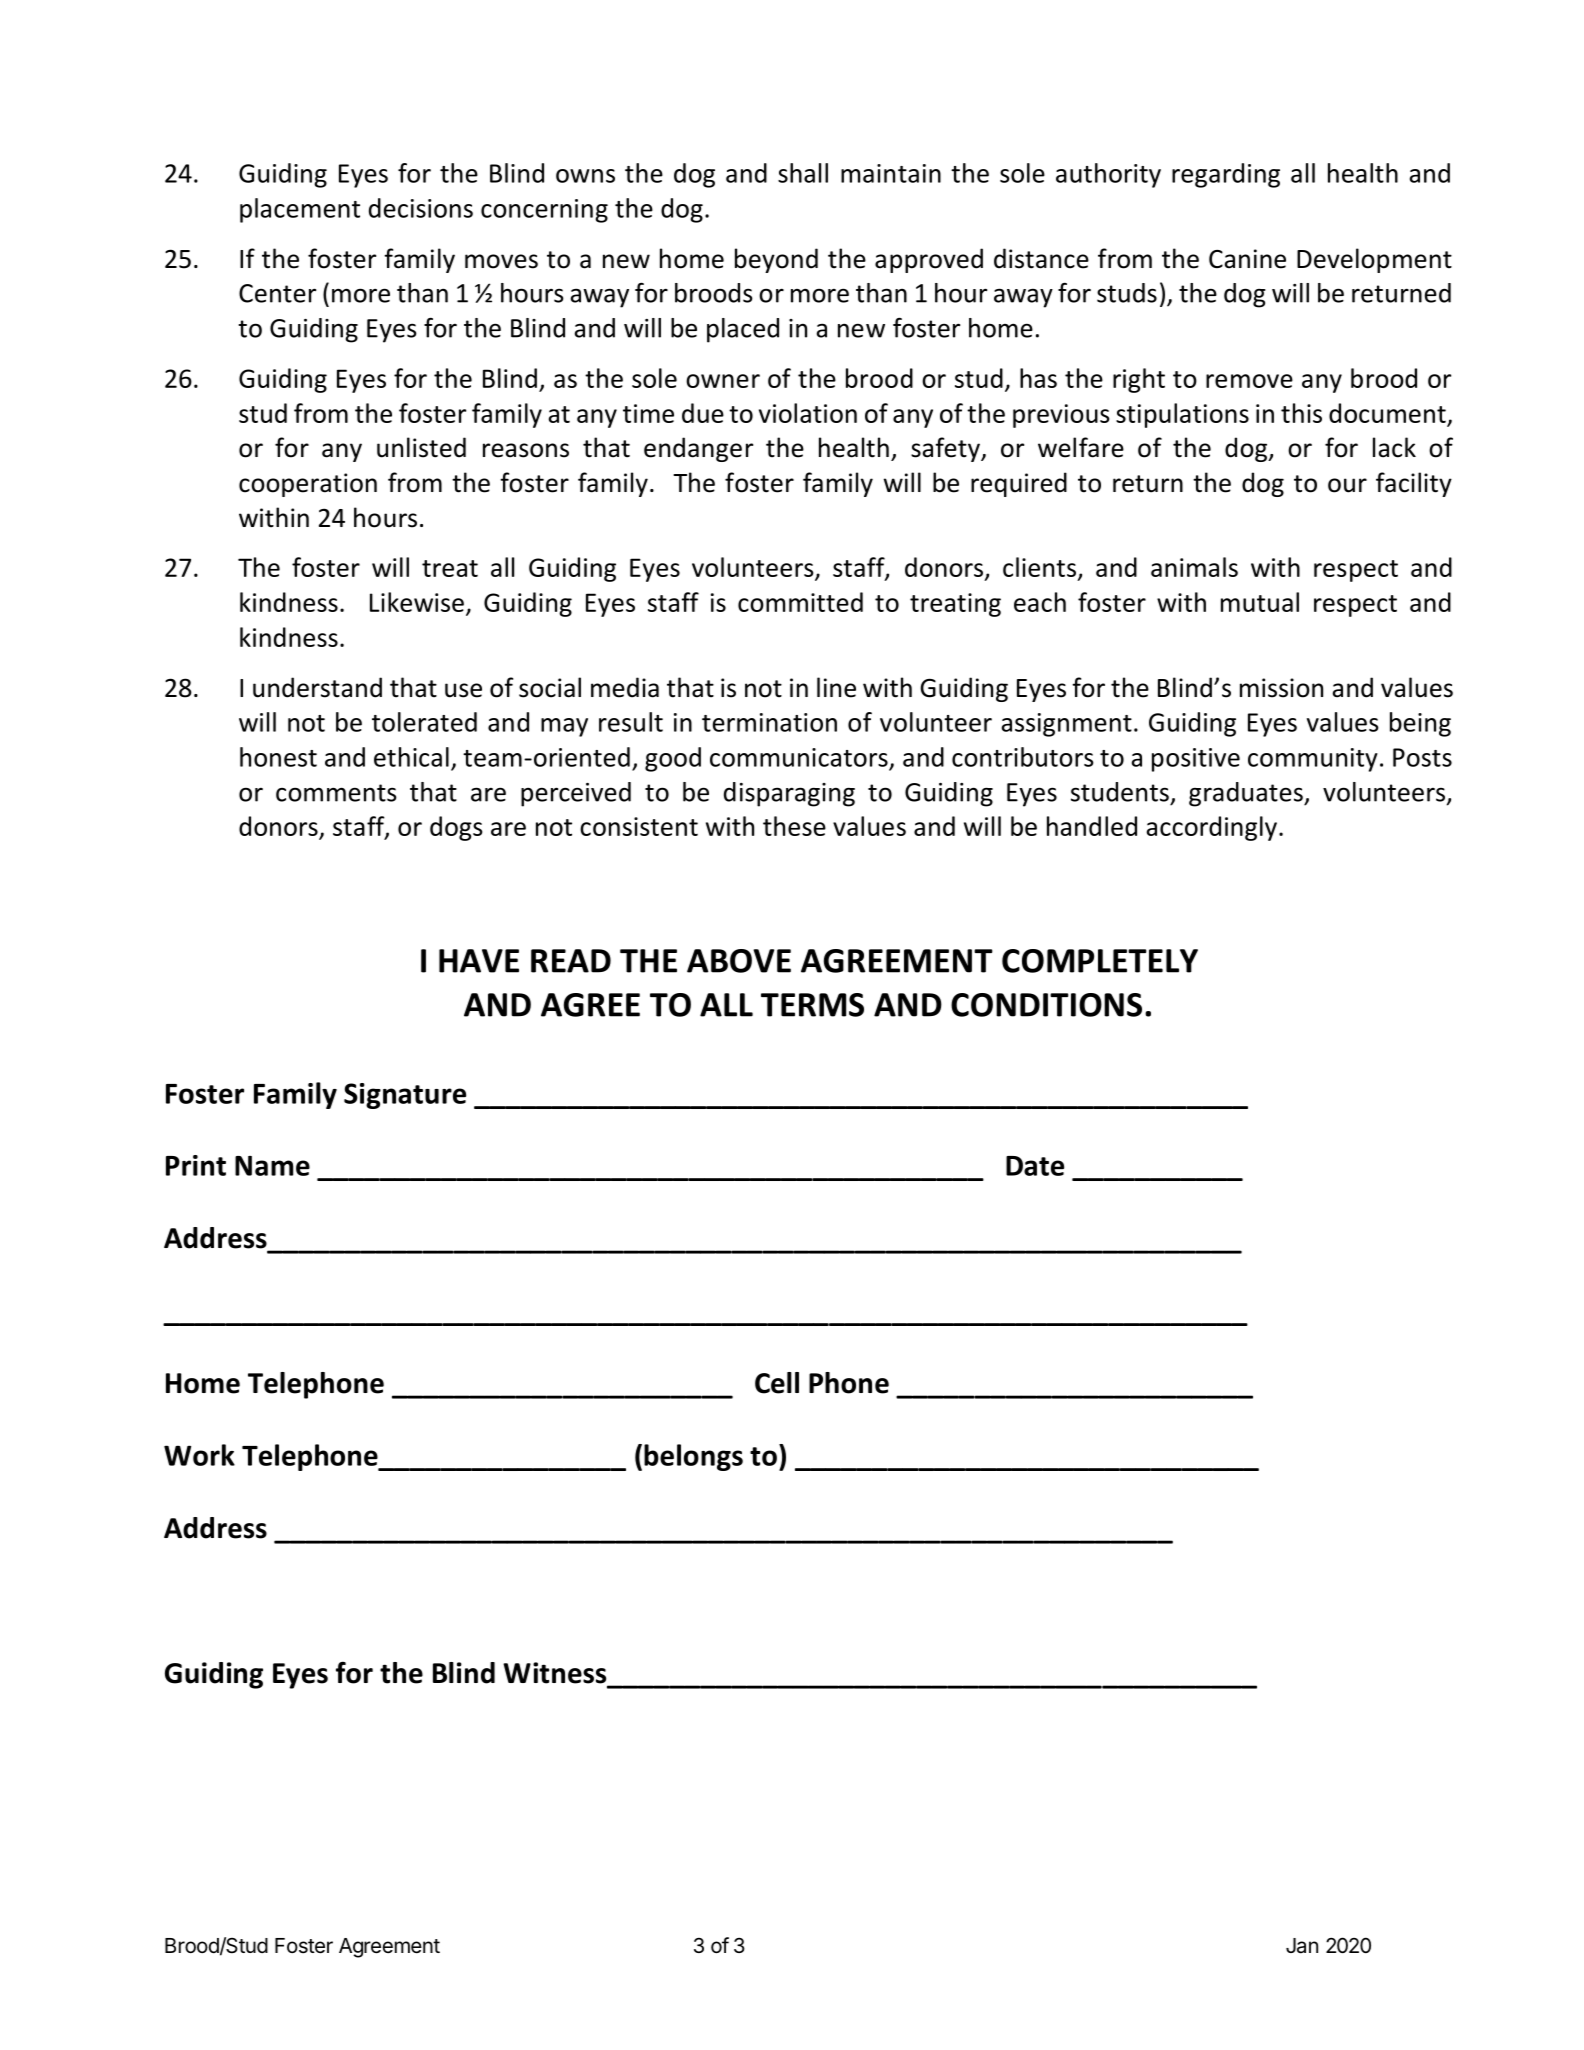 This screenshot has height=2050, width=1584. Describe the element at coordinates (272, 1166) in the screenshot. I see `Name` at that location.
